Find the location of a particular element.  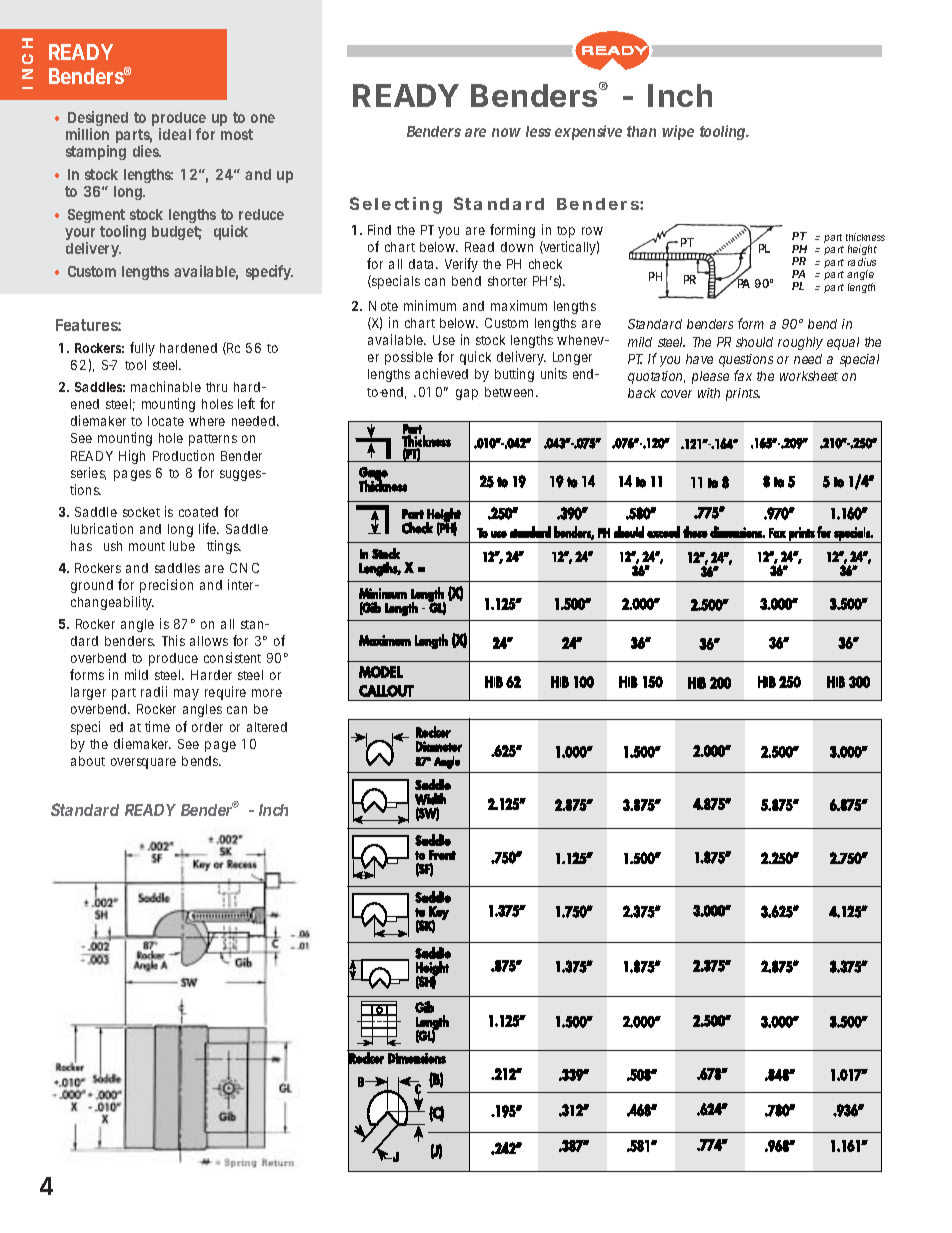

consistent is located at coordinates (232, 657).
